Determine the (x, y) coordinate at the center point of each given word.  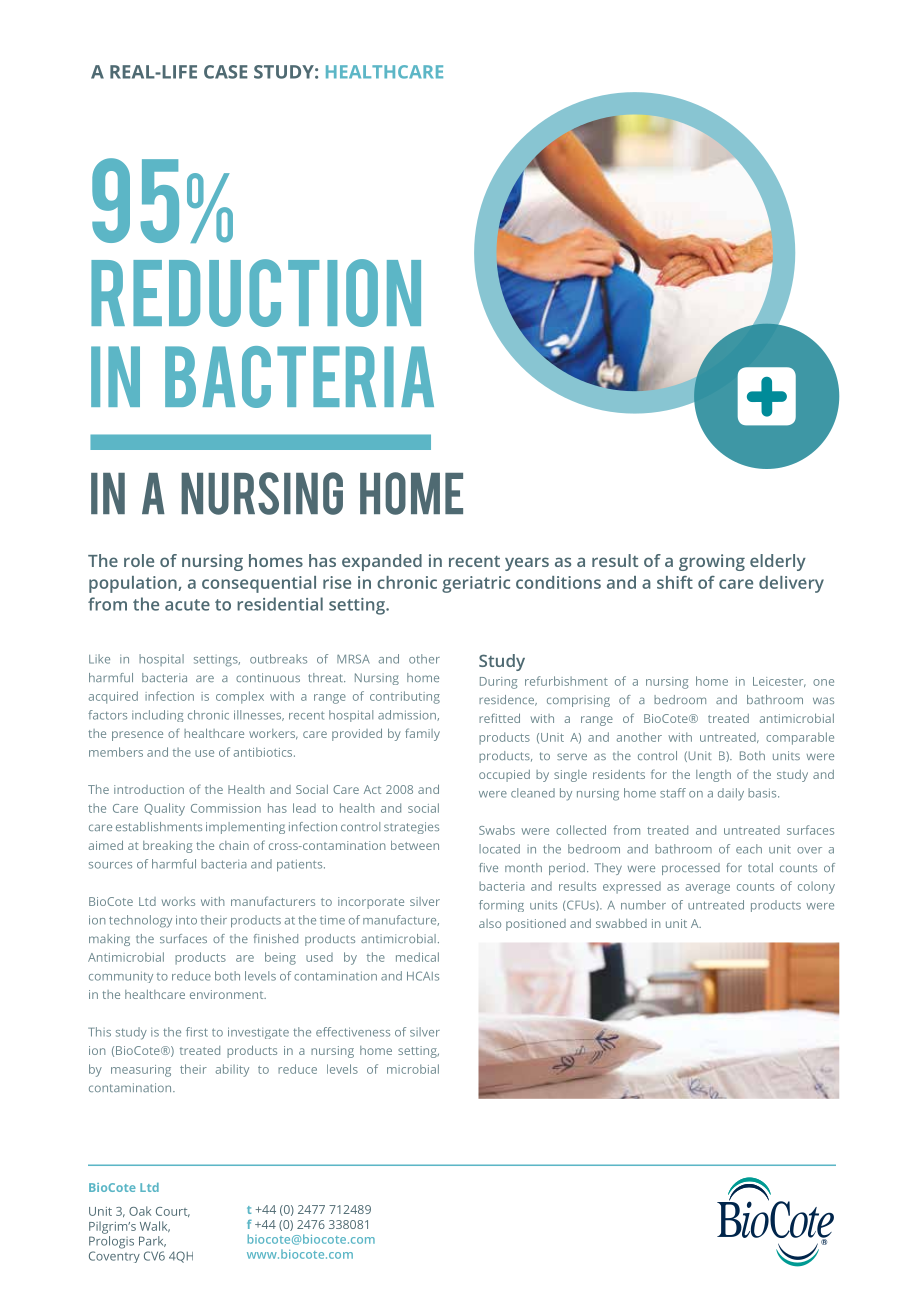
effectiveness (353, 1032)
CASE (226, 72)
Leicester (779, 682)
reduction (256, 293)
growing (712, 562)
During (498, 683)
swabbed (621, 923)
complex (240, 697)
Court (173, 1212)
